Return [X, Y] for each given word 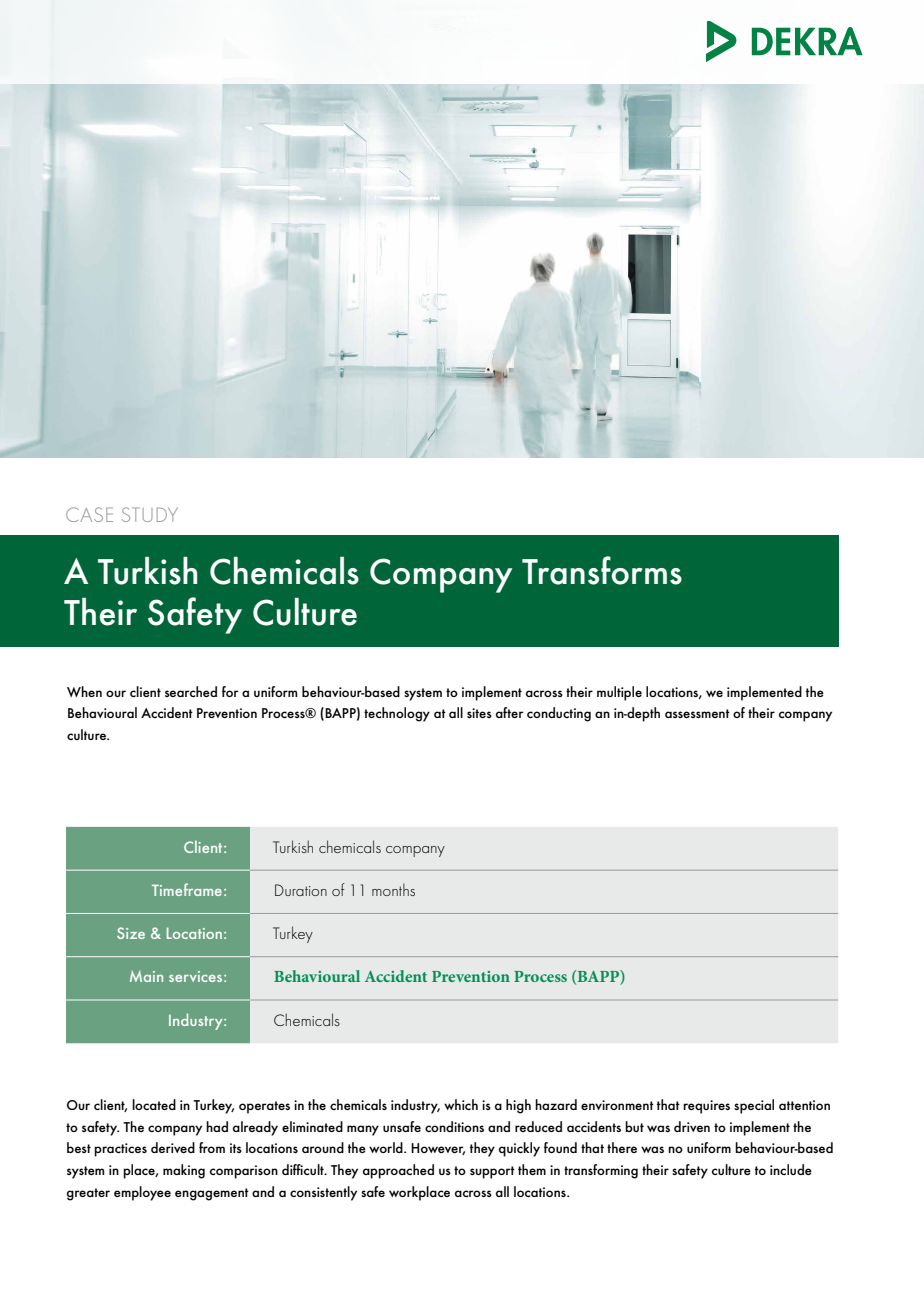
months [393, 889]
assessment [697, 713]
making [184, 1171]
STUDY [150, 514]
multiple [619, 693]
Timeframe [187, 889]
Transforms [602, 570]
